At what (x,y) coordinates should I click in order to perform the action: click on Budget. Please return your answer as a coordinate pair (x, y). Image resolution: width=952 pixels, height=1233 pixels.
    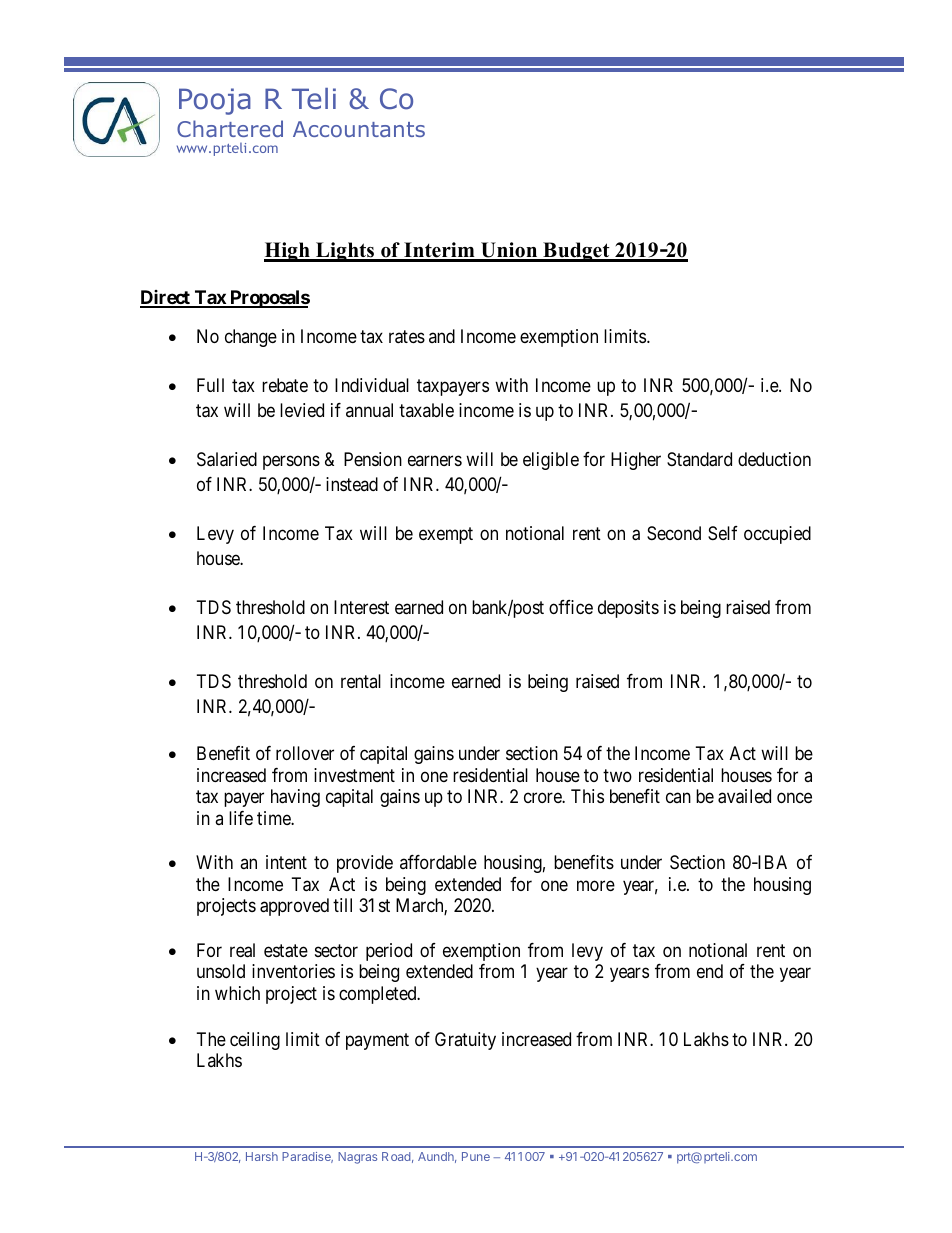
    Looking at the image, I should click on (576, 252).
